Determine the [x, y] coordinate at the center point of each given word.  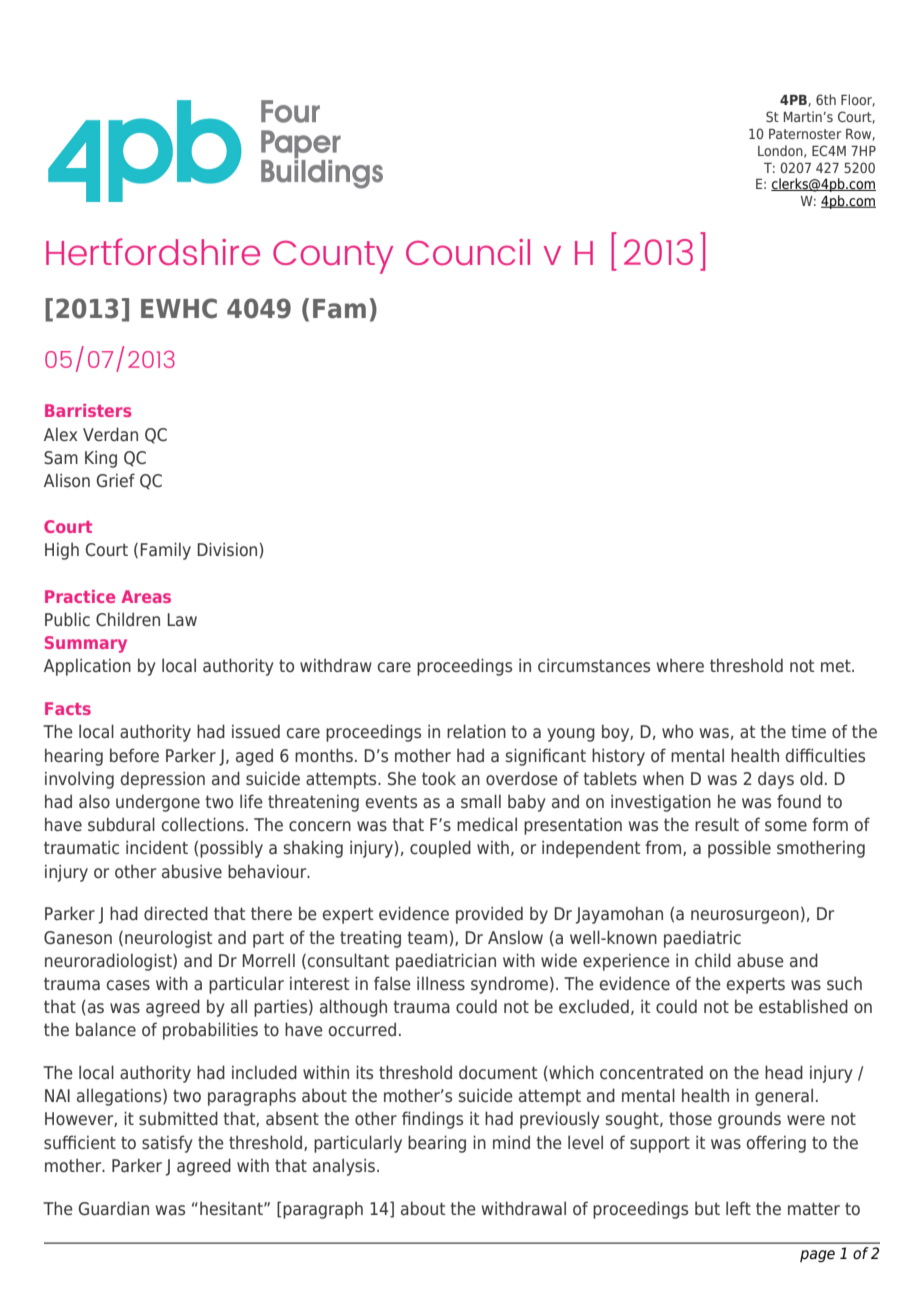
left [738, 1208]
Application [87, 667]
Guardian [114, 1208]
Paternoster [805, 134]
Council [468, 252]
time [809, 731]
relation [476, 731]
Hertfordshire [153, 251]
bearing [437, 1144]
